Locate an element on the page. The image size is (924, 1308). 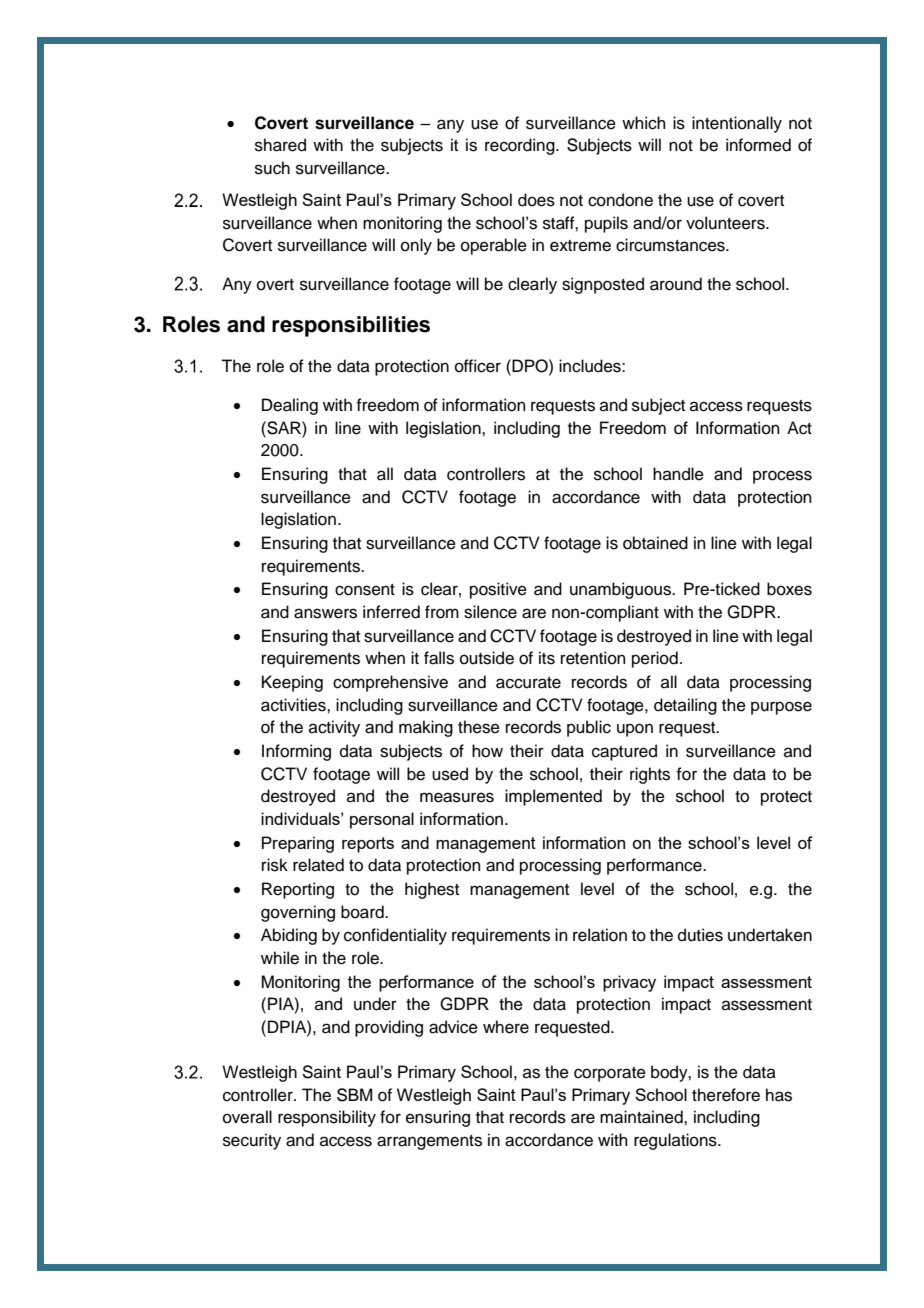
intentionally is located at coordinates (737, 124).
